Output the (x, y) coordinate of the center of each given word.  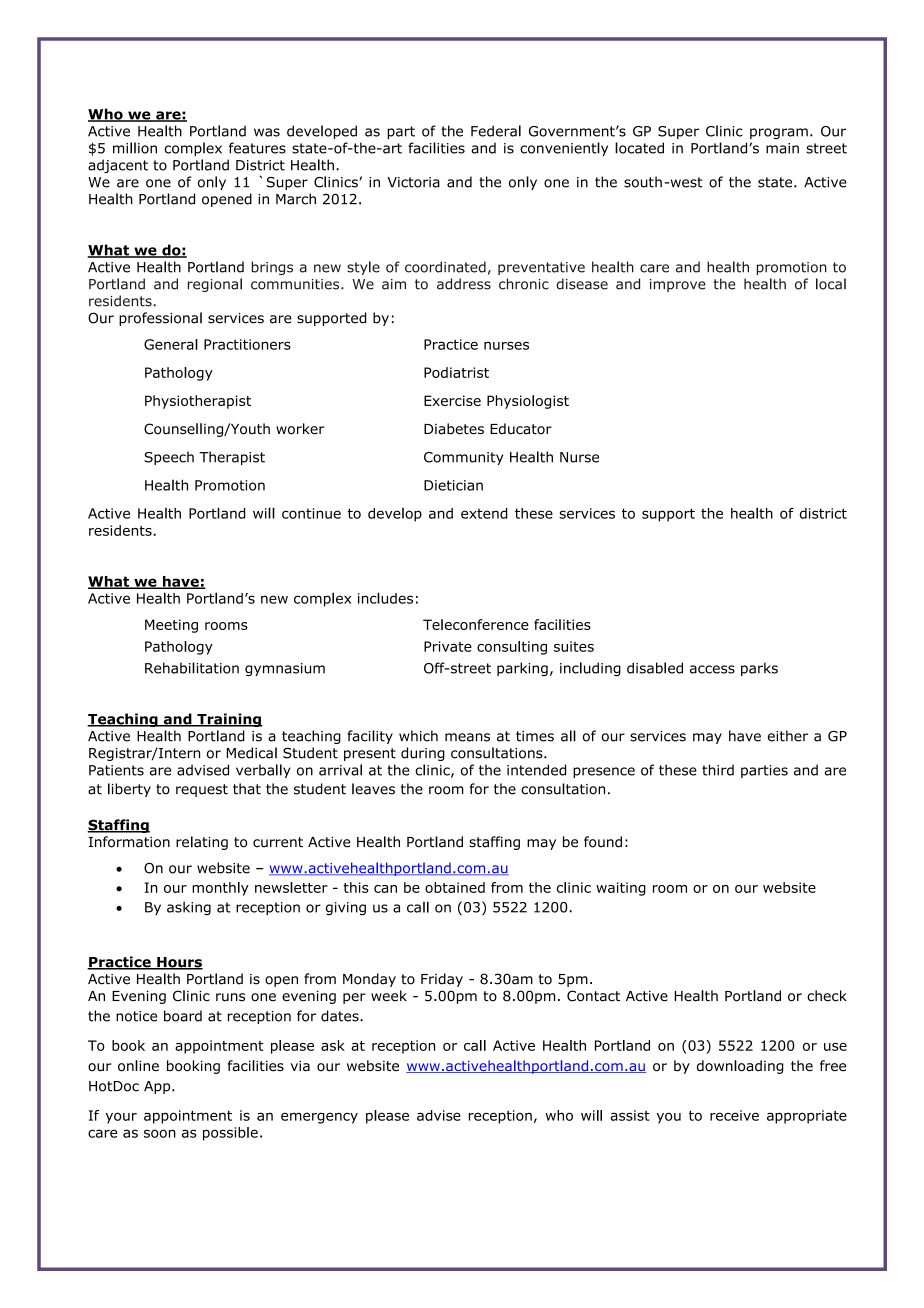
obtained (455, 887)
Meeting (171, 626)
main (782, 148)
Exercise (452, 400)
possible (230, 1134)
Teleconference (476, 624)
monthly (220, 889)
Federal (496, 131)
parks (759, 669)
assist (630, 1115)
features (257, 148)
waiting (621, 889)
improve (678, 285)
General (171, 344)
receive (734, 1115)
